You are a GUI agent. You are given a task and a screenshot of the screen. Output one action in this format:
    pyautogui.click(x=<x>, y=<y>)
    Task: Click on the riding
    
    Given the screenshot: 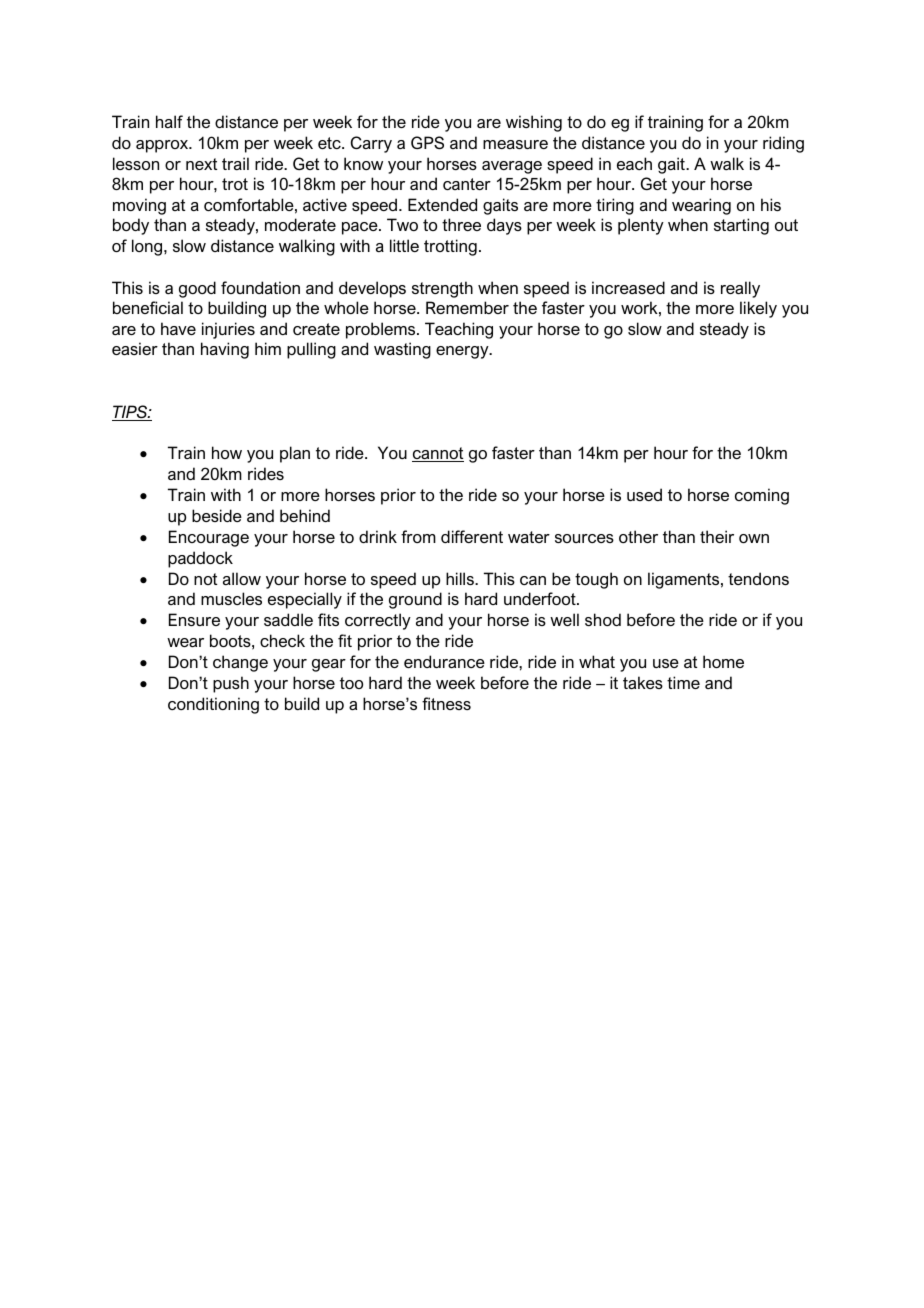 What is the action you would take?
    pyautogui.click(x=783, y=144)
